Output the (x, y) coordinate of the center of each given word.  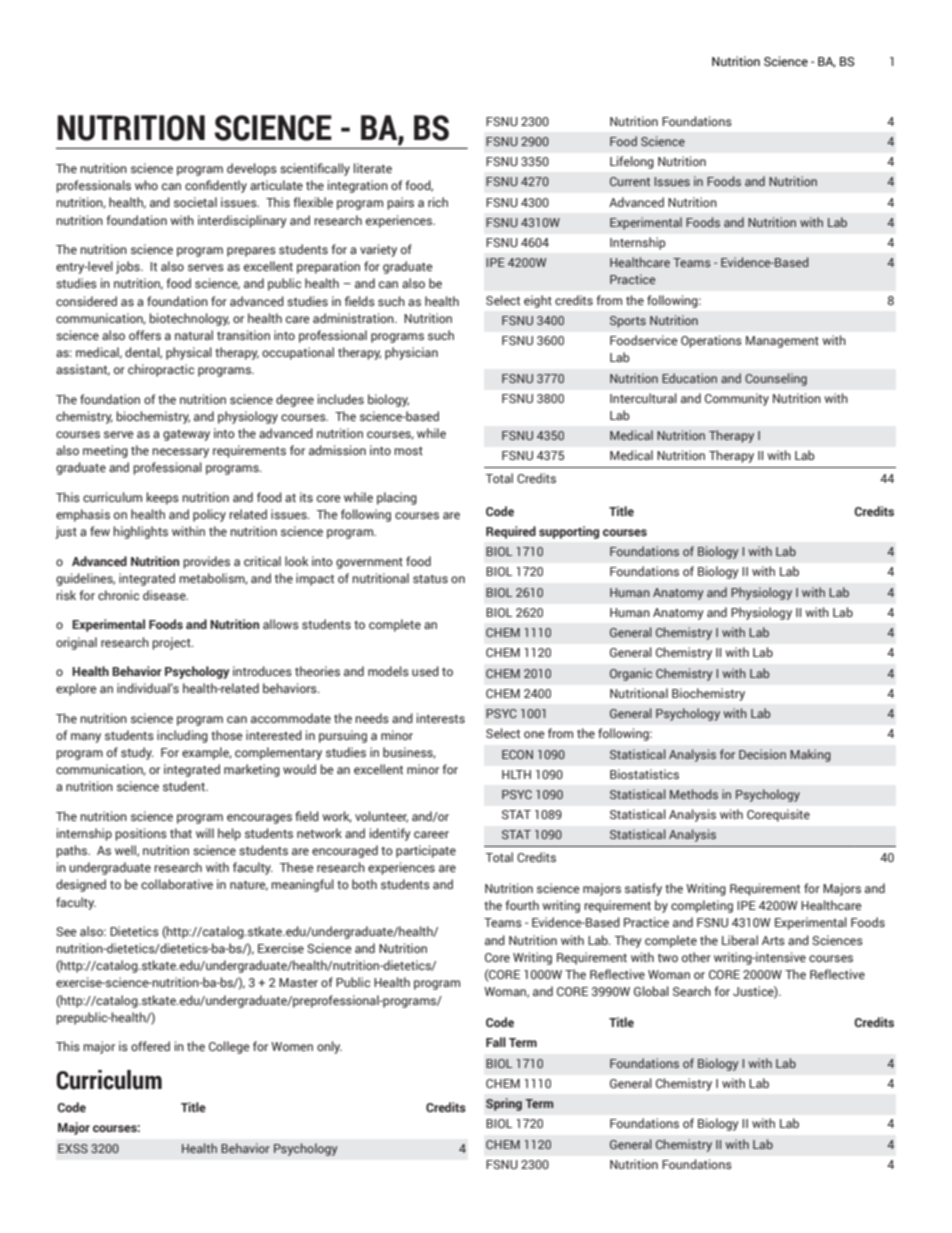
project (172, 643)
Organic (631, 674)
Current (630, 181)
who (146, 185)
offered (150, 1046)
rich (438, 202)
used (425, 671)
